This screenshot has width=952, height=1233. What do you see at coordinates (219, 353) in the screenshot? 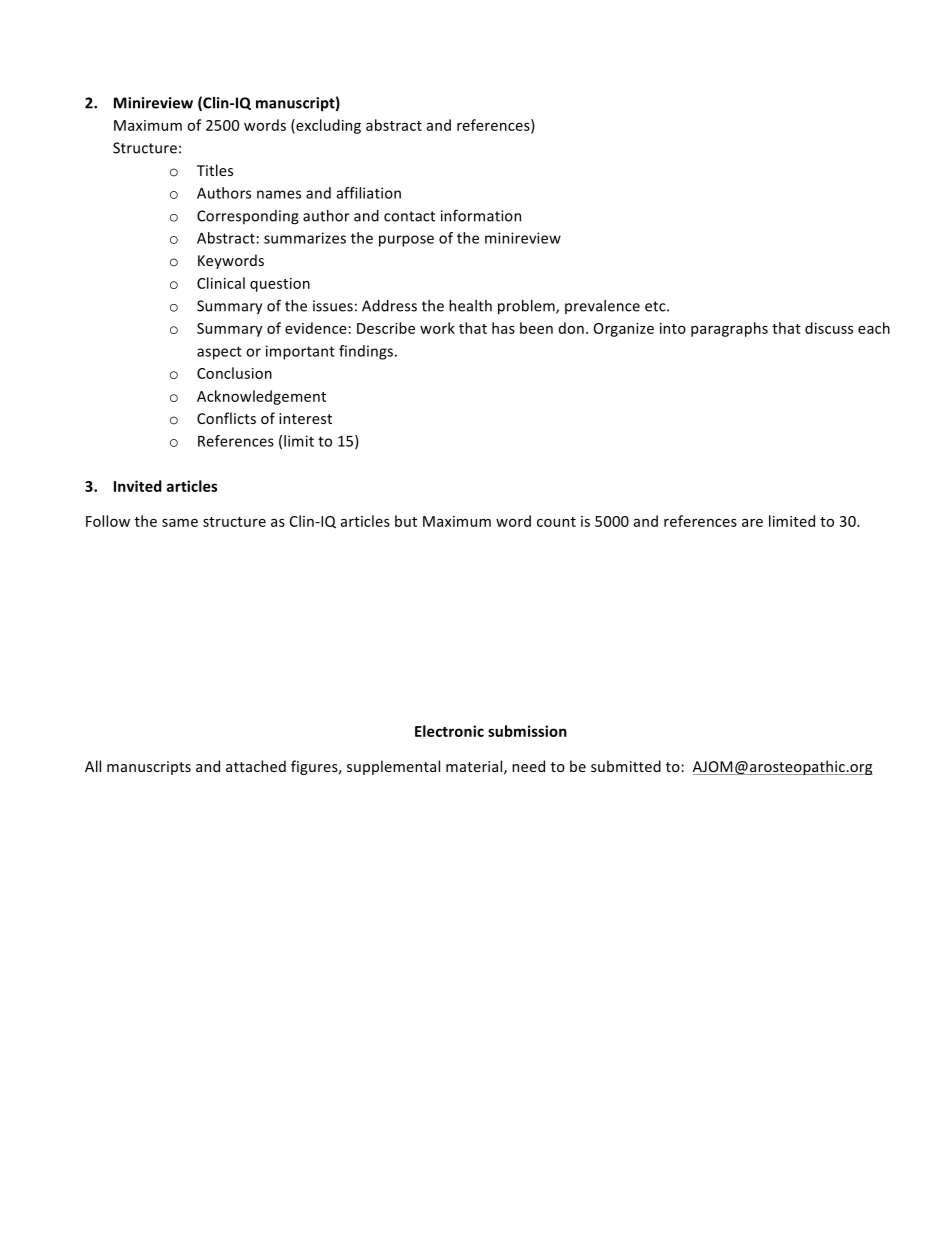
I see `aspect` at bounding box center [219, 353].
